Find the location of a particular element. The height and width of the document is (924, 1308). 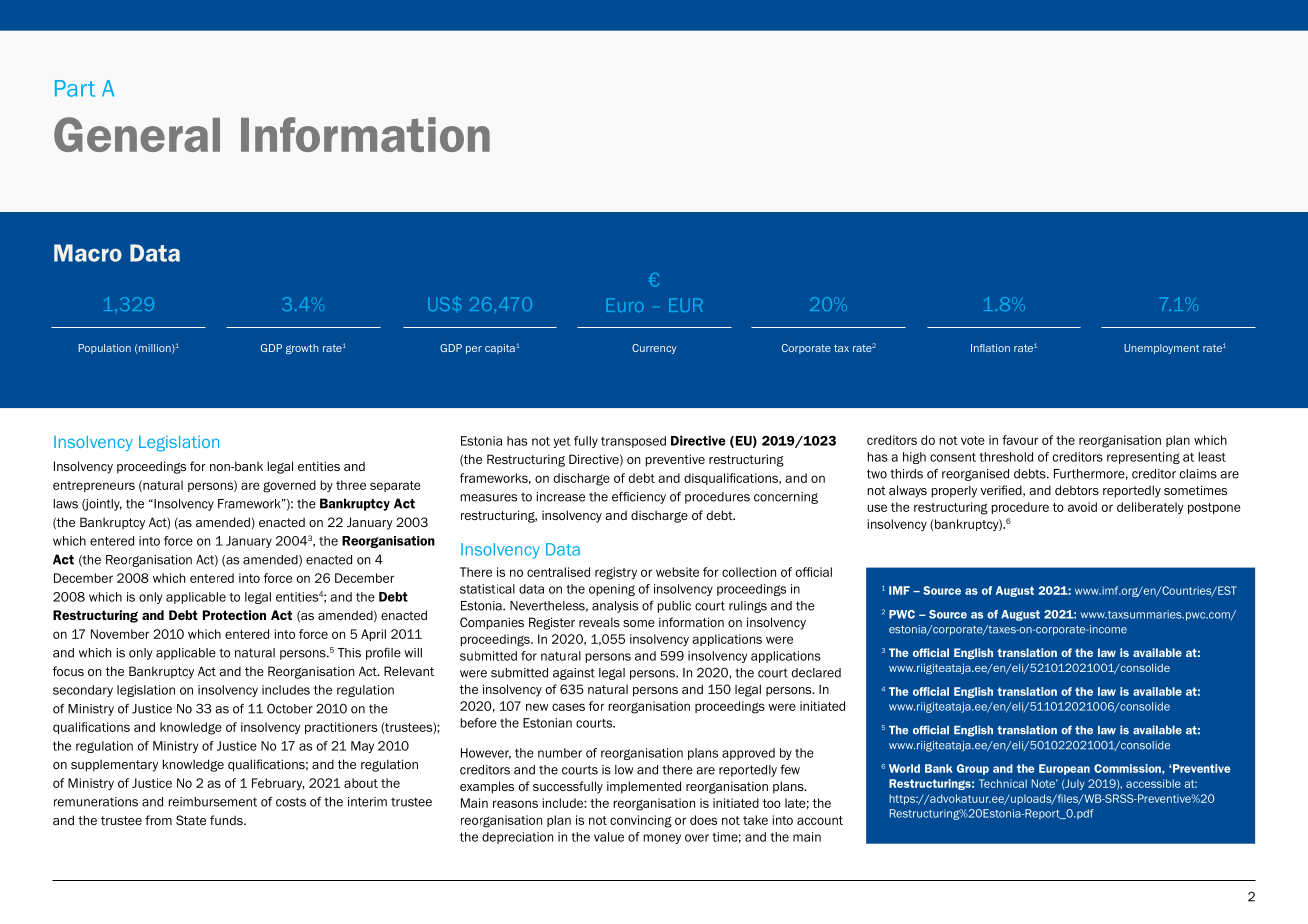

reveals is located at coordinates (599, 622).
